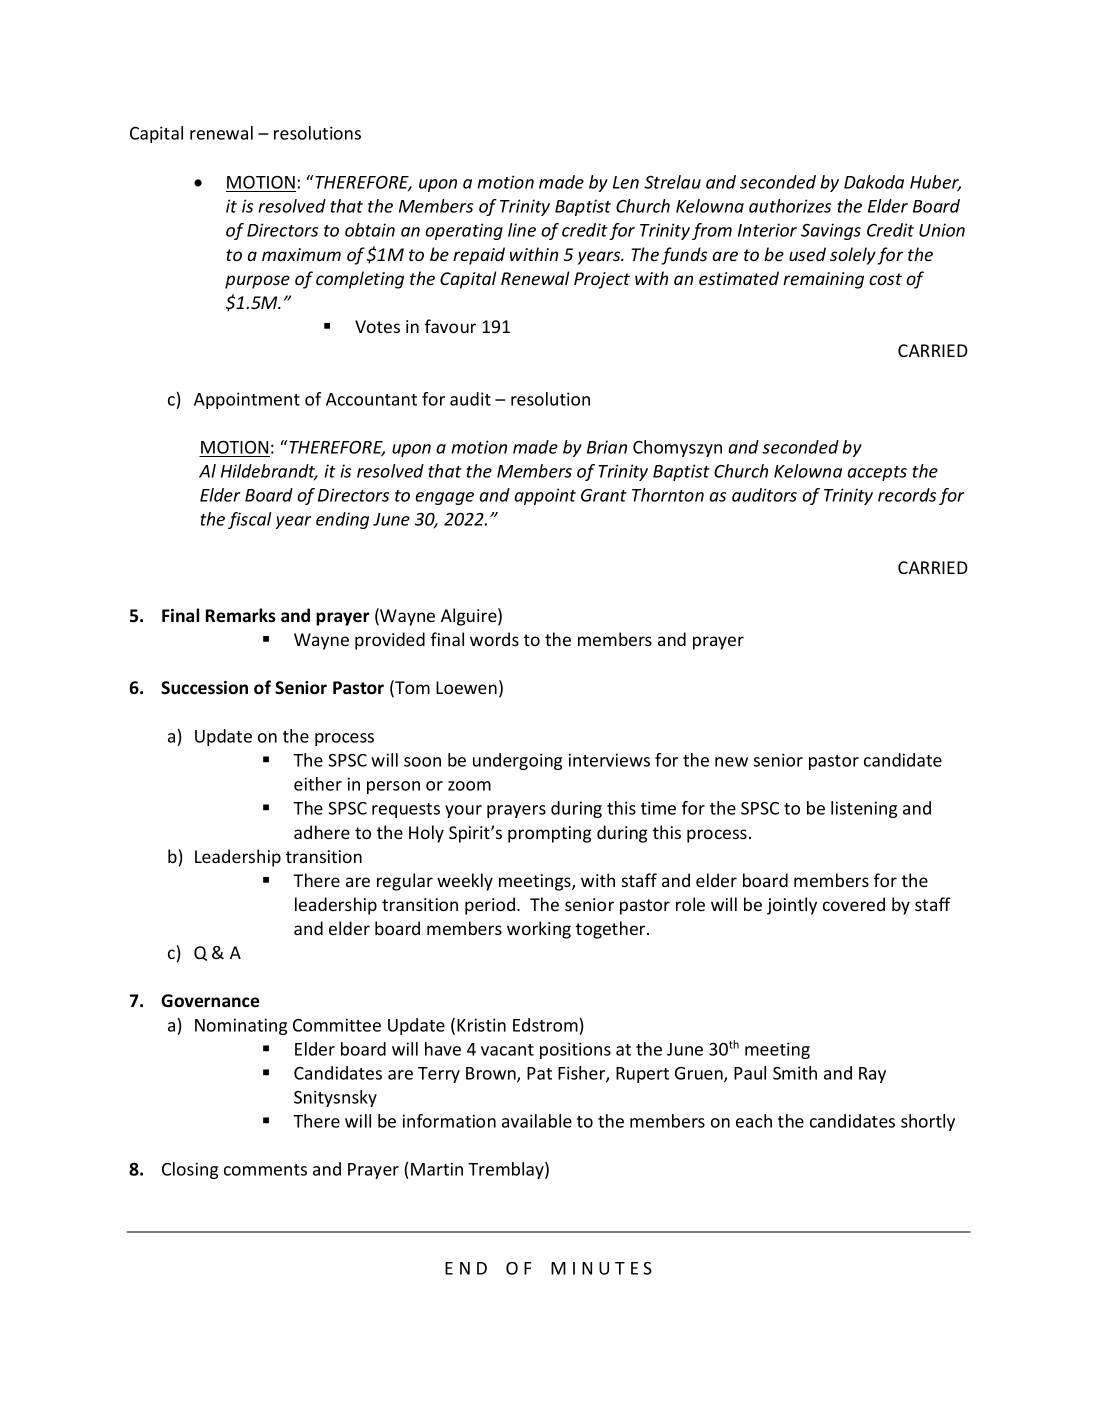 This image has width=1097, height=1420. I want to click on Savings, so click(831, 231).
